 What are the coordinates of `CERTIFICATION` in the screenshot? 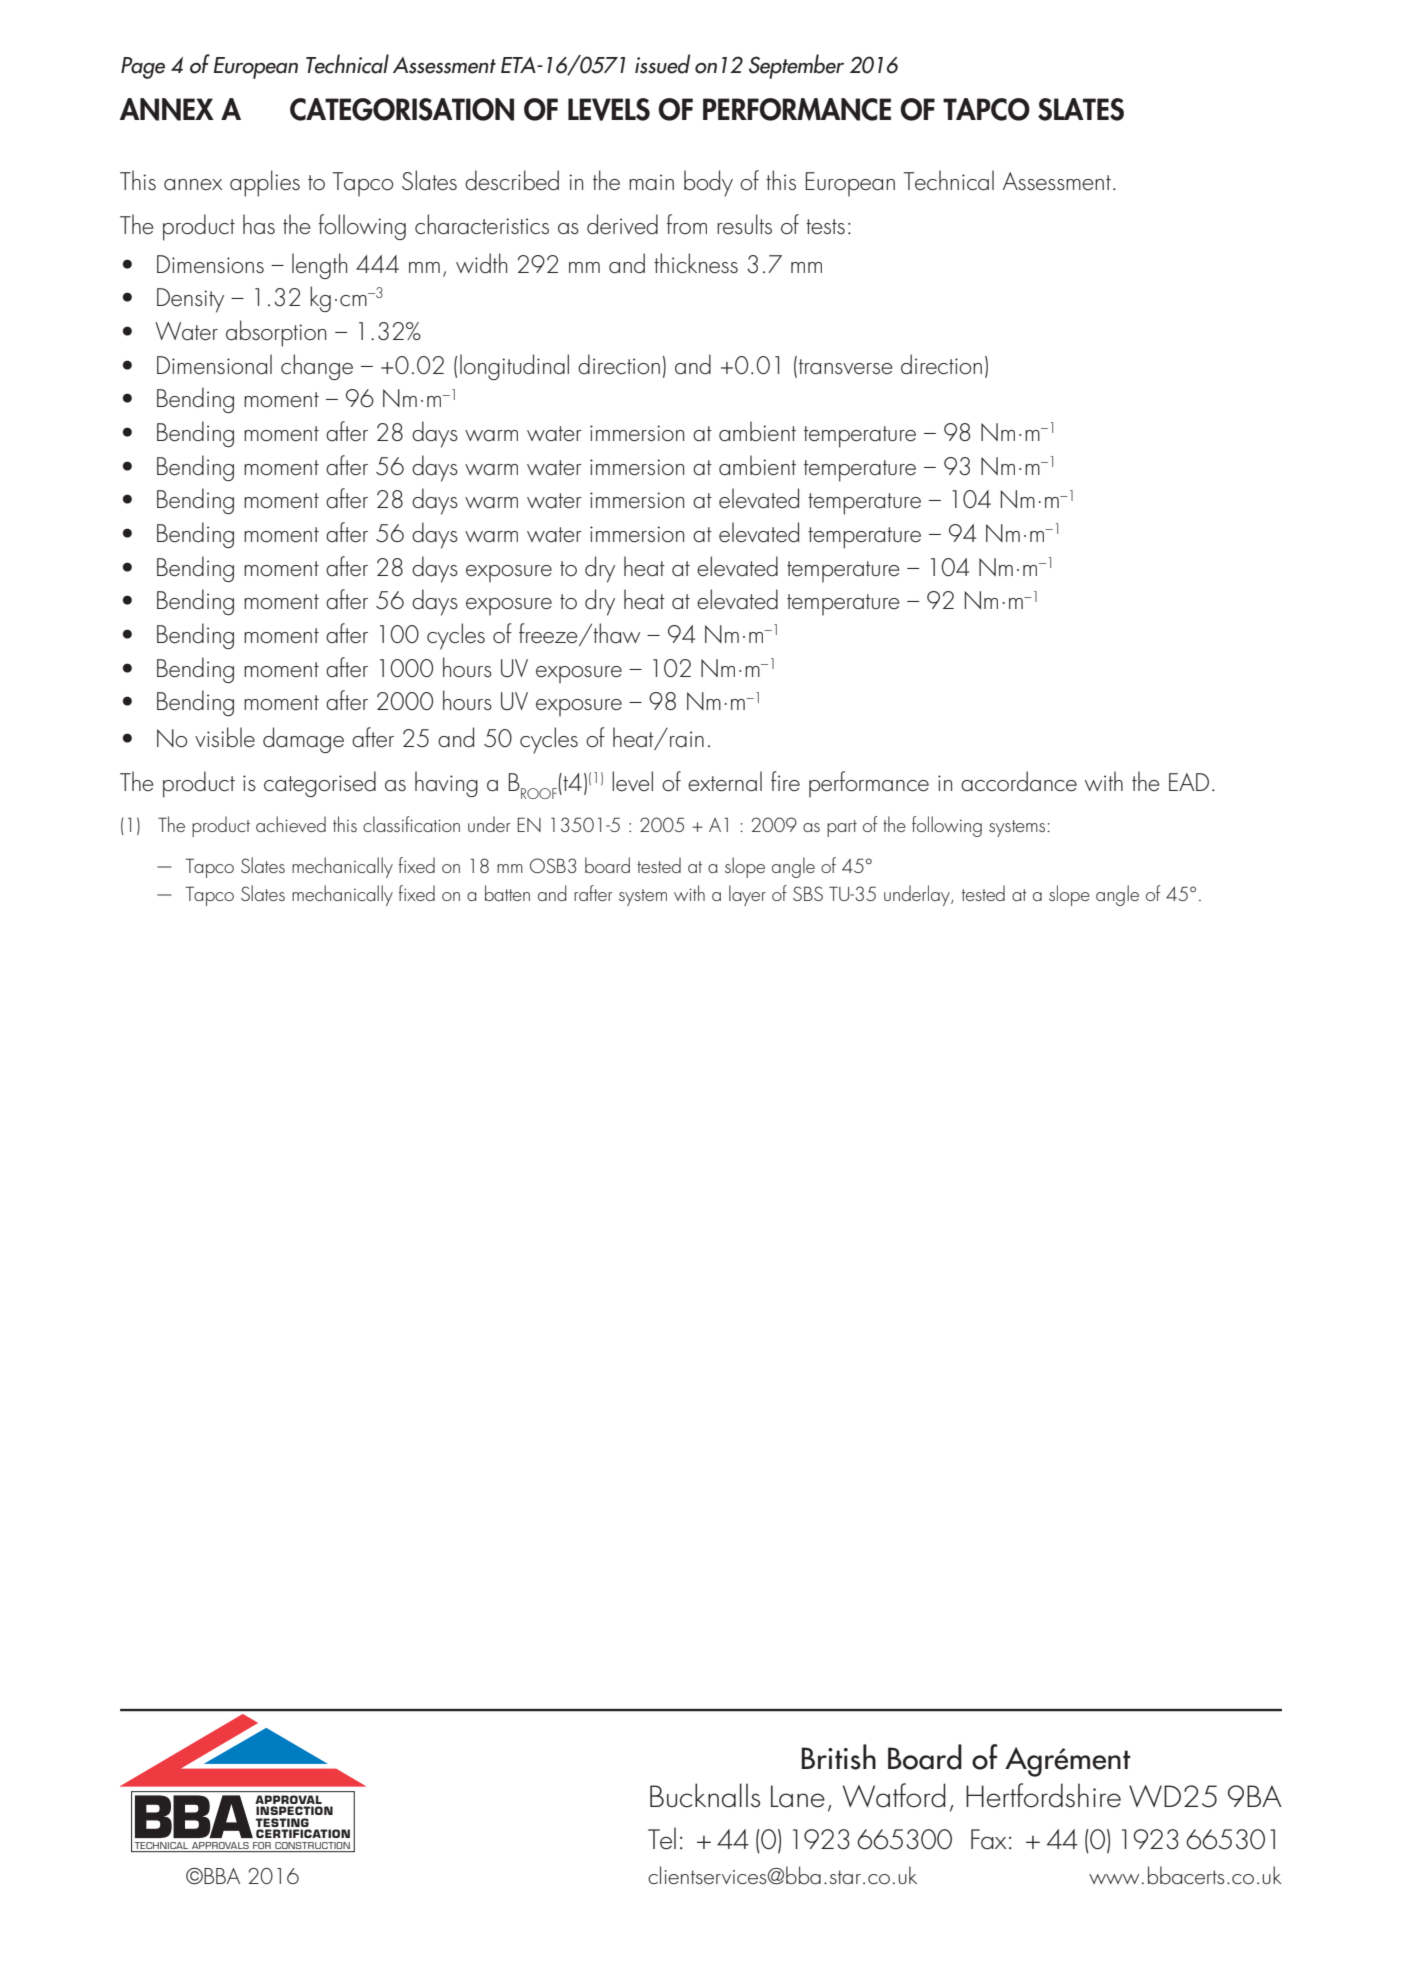 It's located at (303, 1833).
